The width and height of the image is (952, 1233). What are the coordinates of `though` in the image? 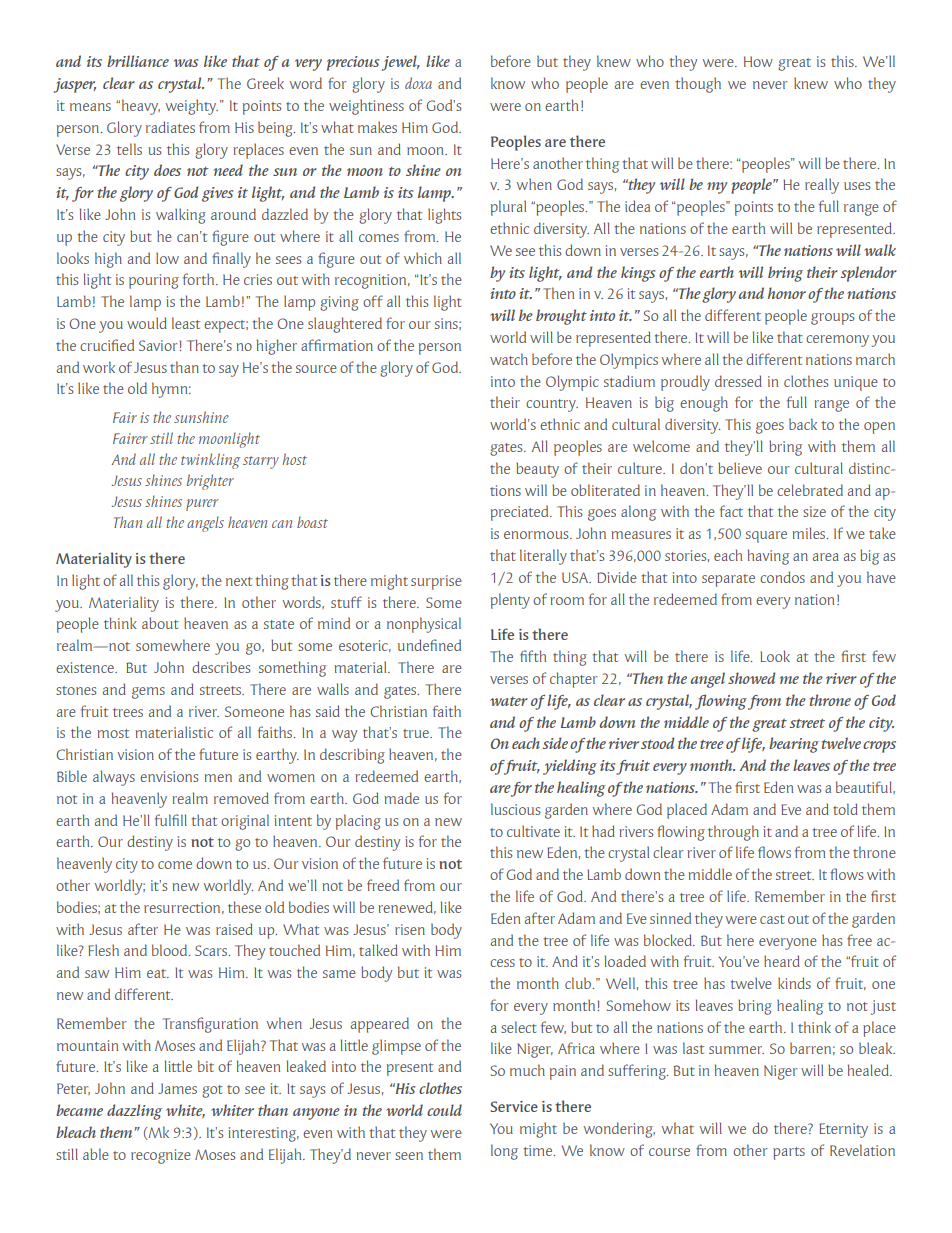 It's located at (698, 85).
